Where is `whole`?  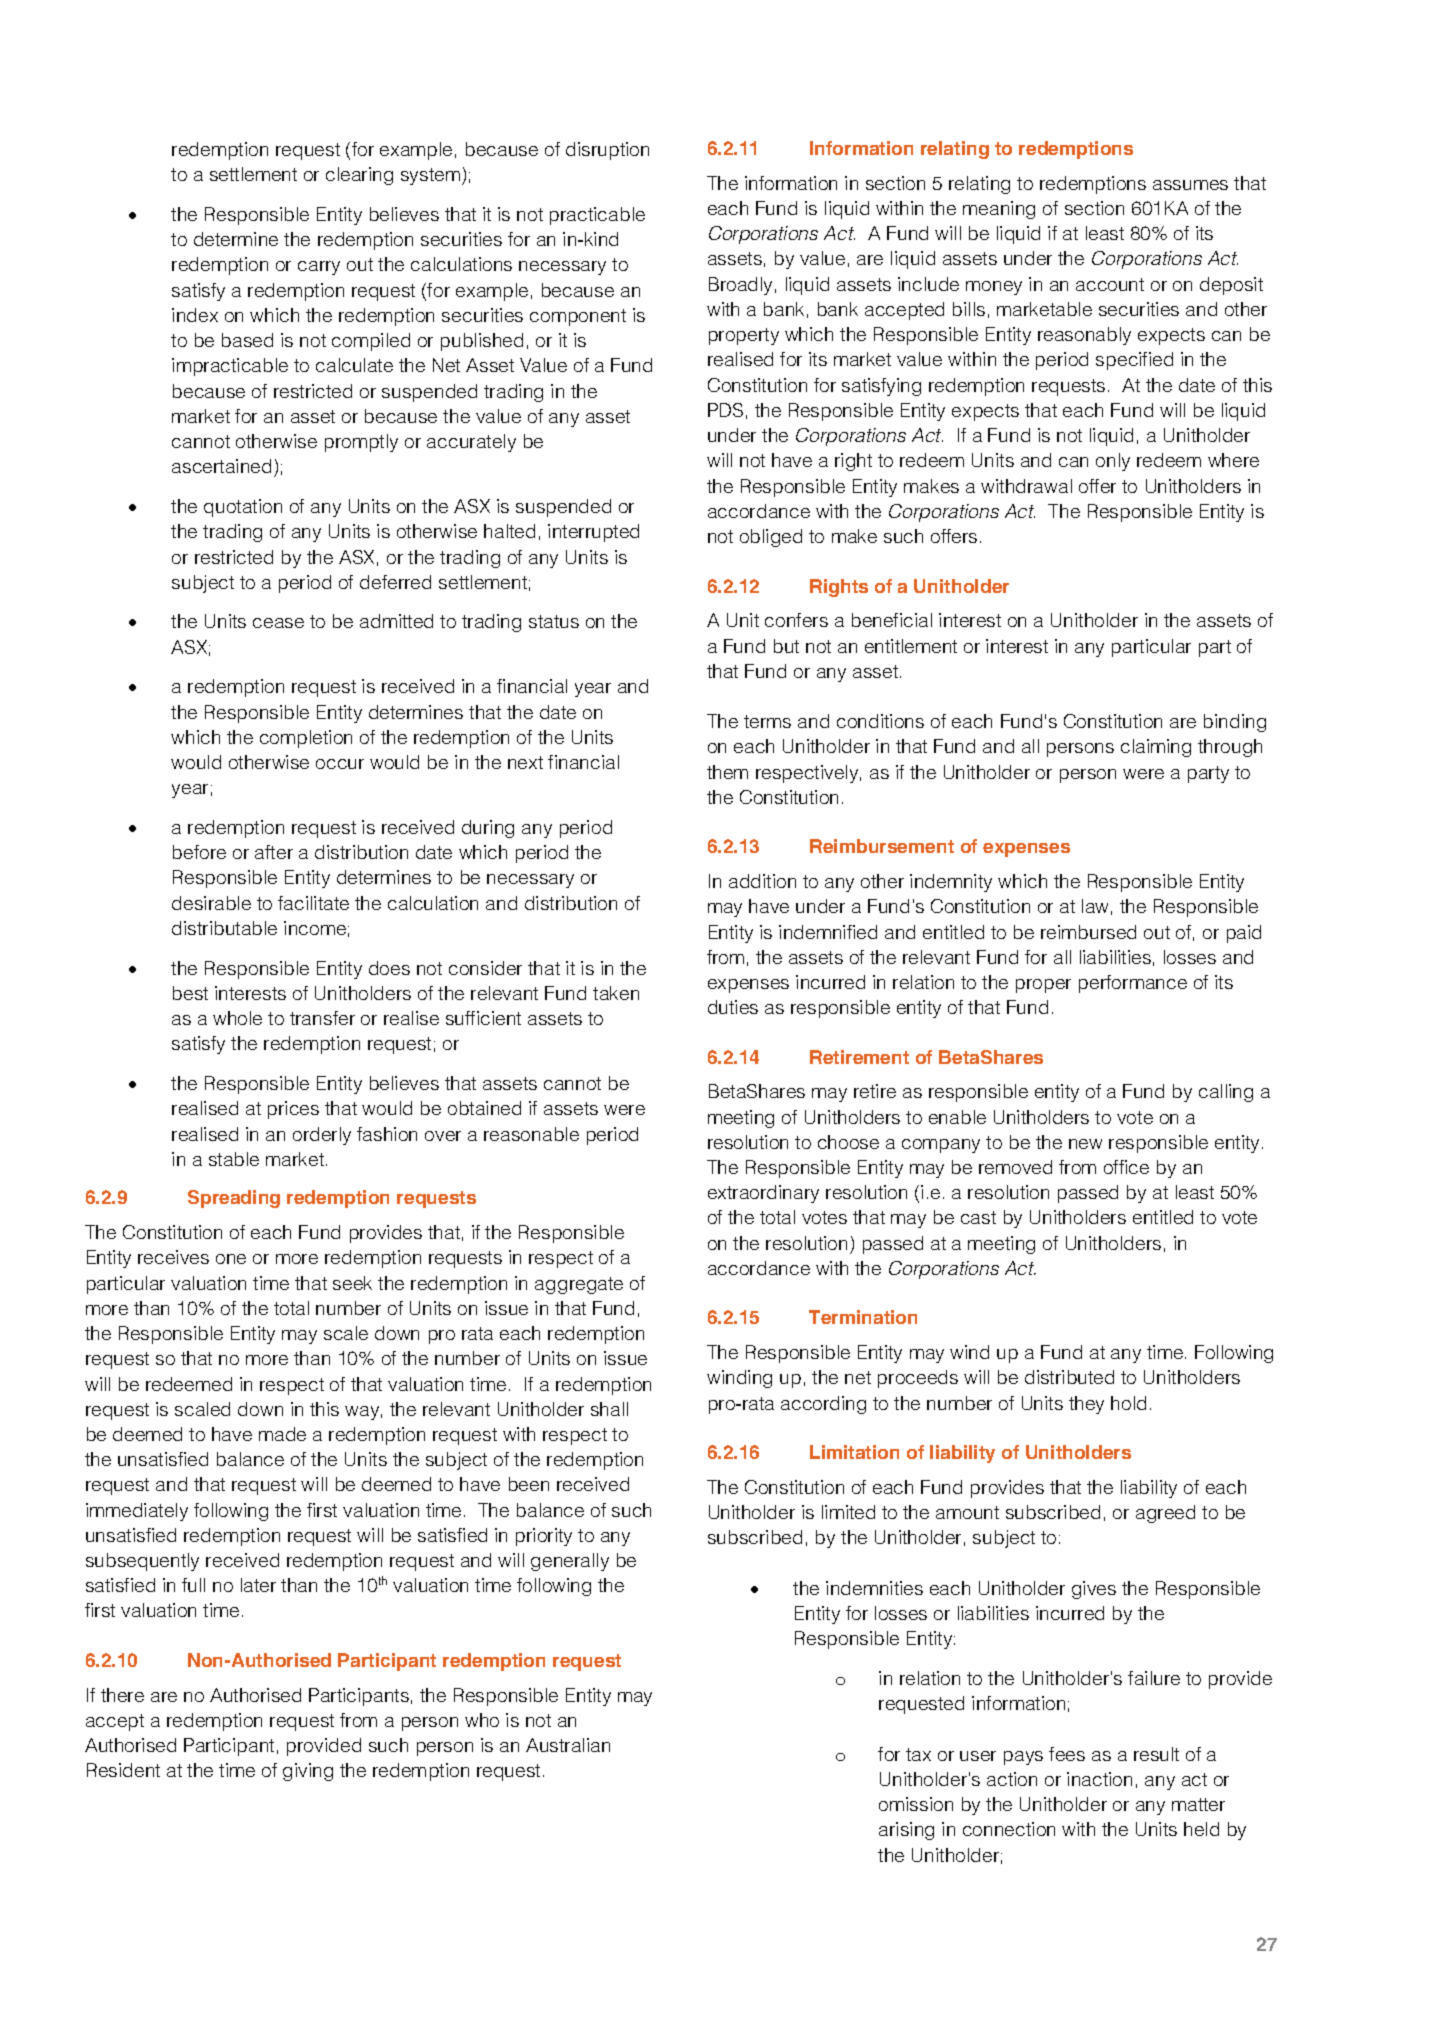 whole is located at coordinates (237, 1018).
